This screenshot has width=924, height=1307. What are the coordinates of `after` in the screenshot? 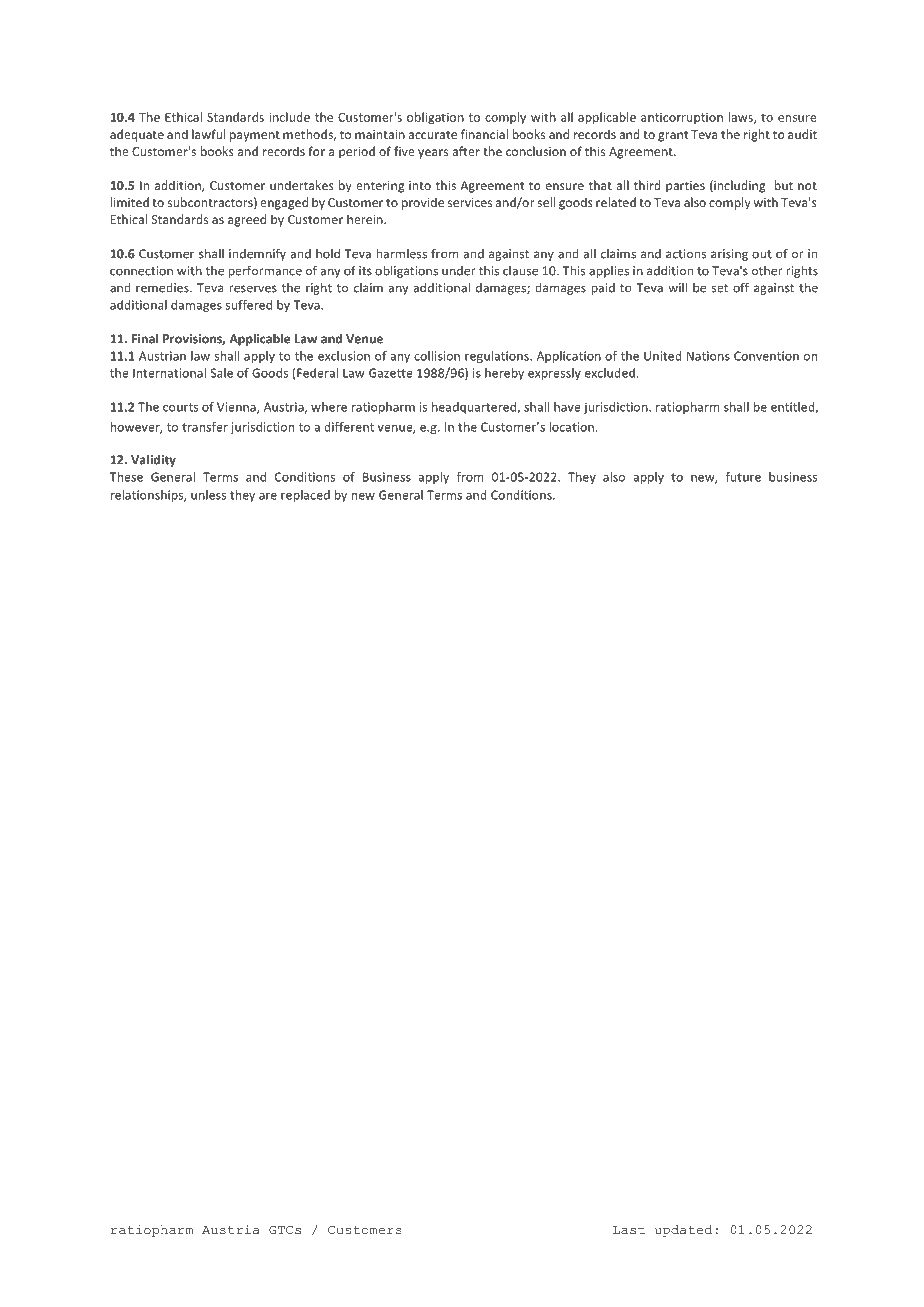 It's located at (466, 151).
